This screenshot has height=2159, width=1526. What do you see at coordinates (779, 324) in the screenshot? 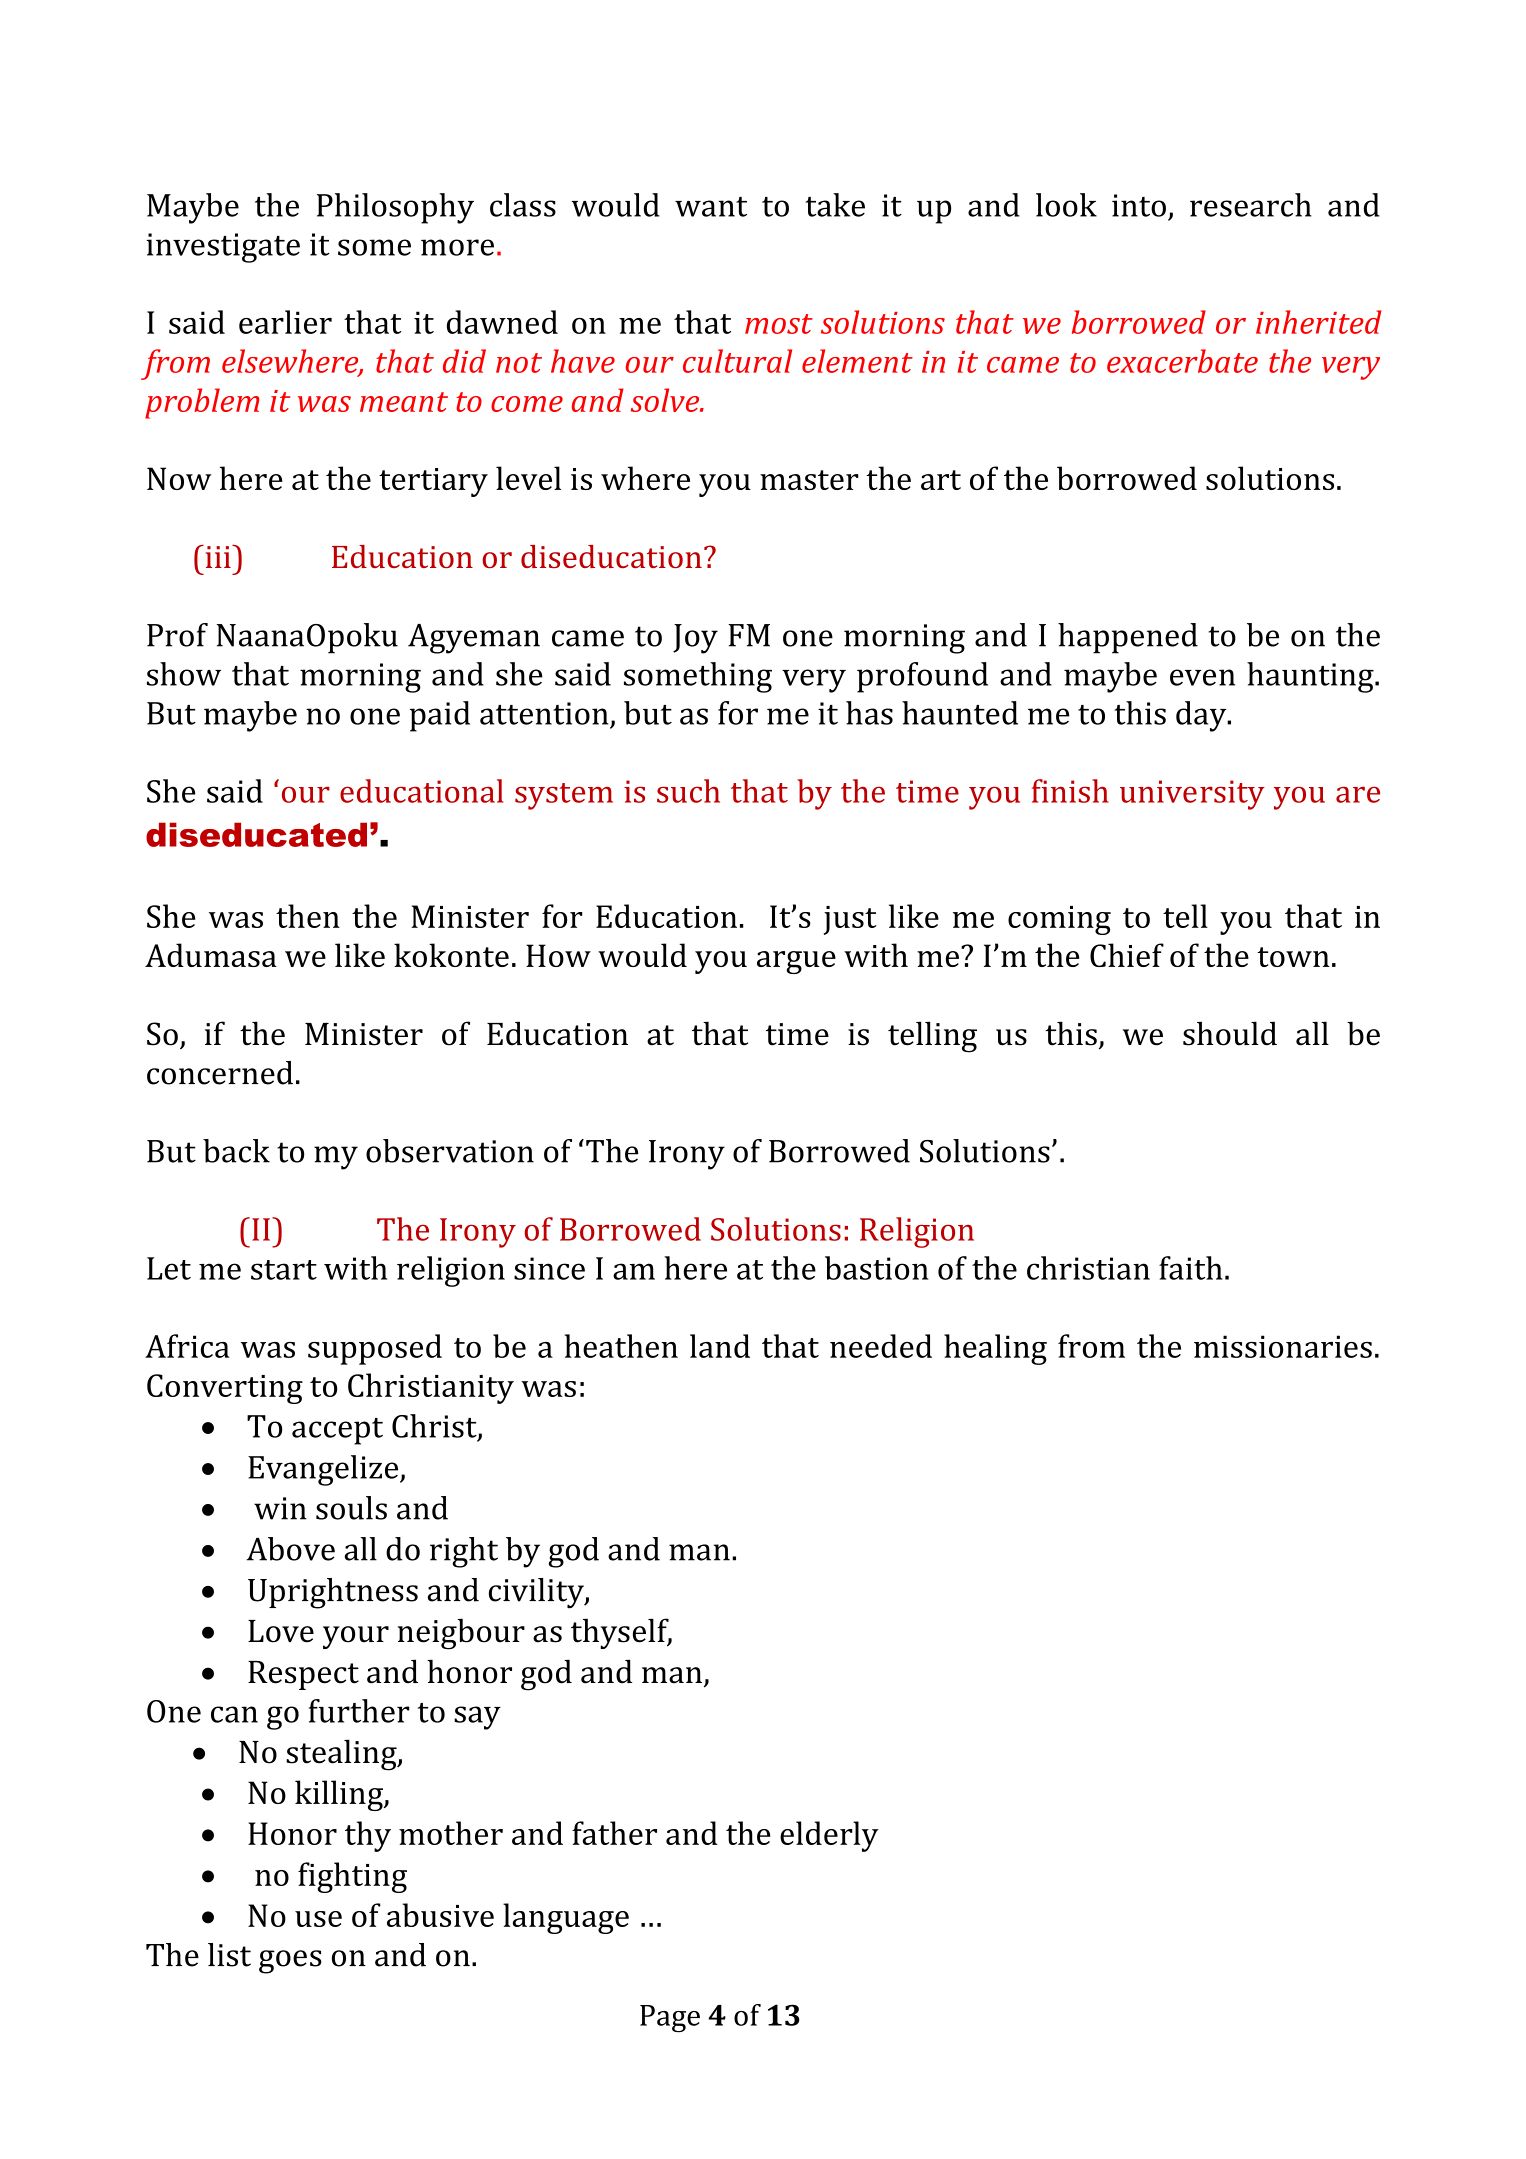
I see `most` at bounding box center [779, 324].
